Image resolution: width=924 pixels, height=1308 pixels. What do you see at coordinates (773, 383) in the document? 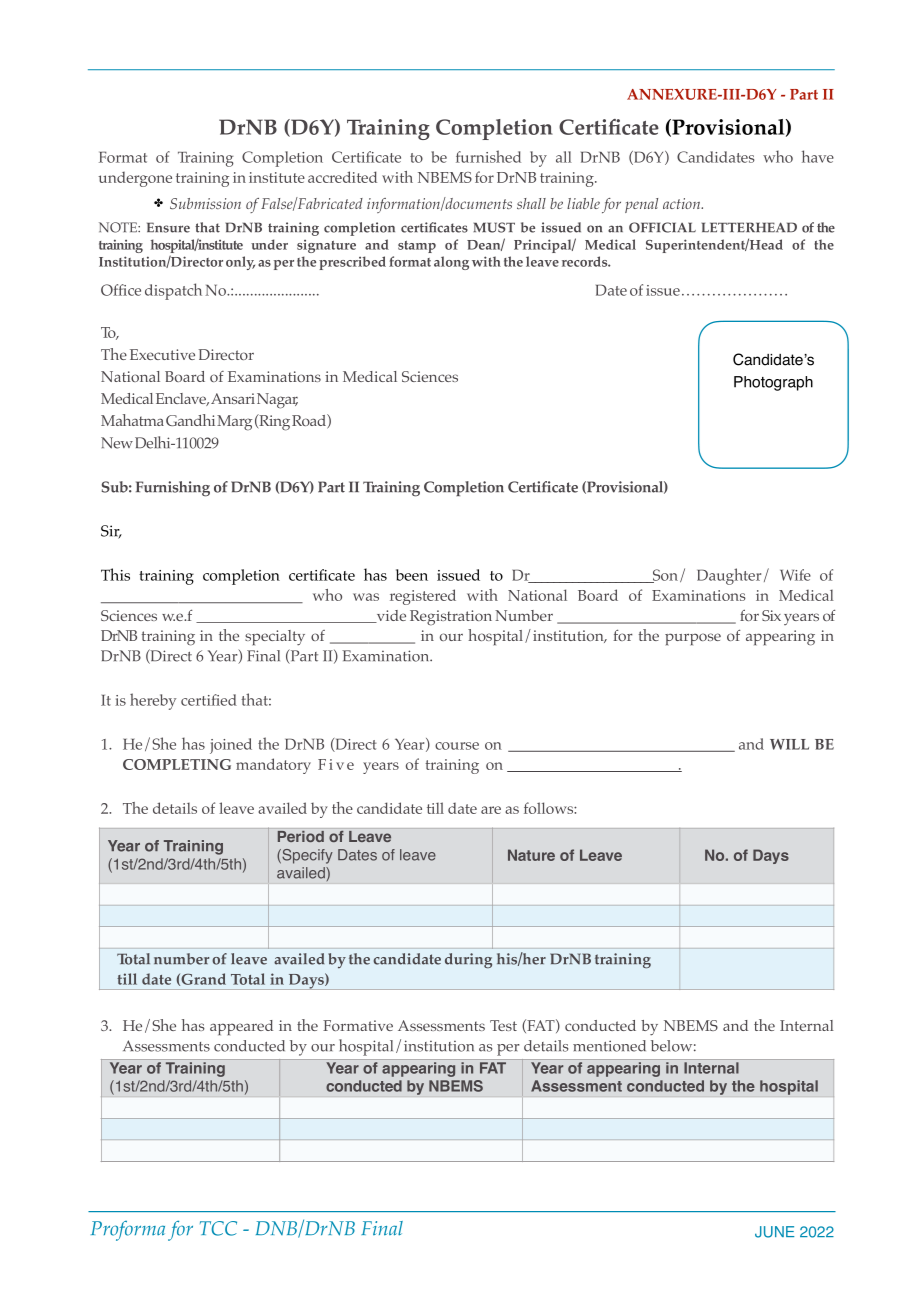
I see `Photograph` at bounding box center [773, 383].
